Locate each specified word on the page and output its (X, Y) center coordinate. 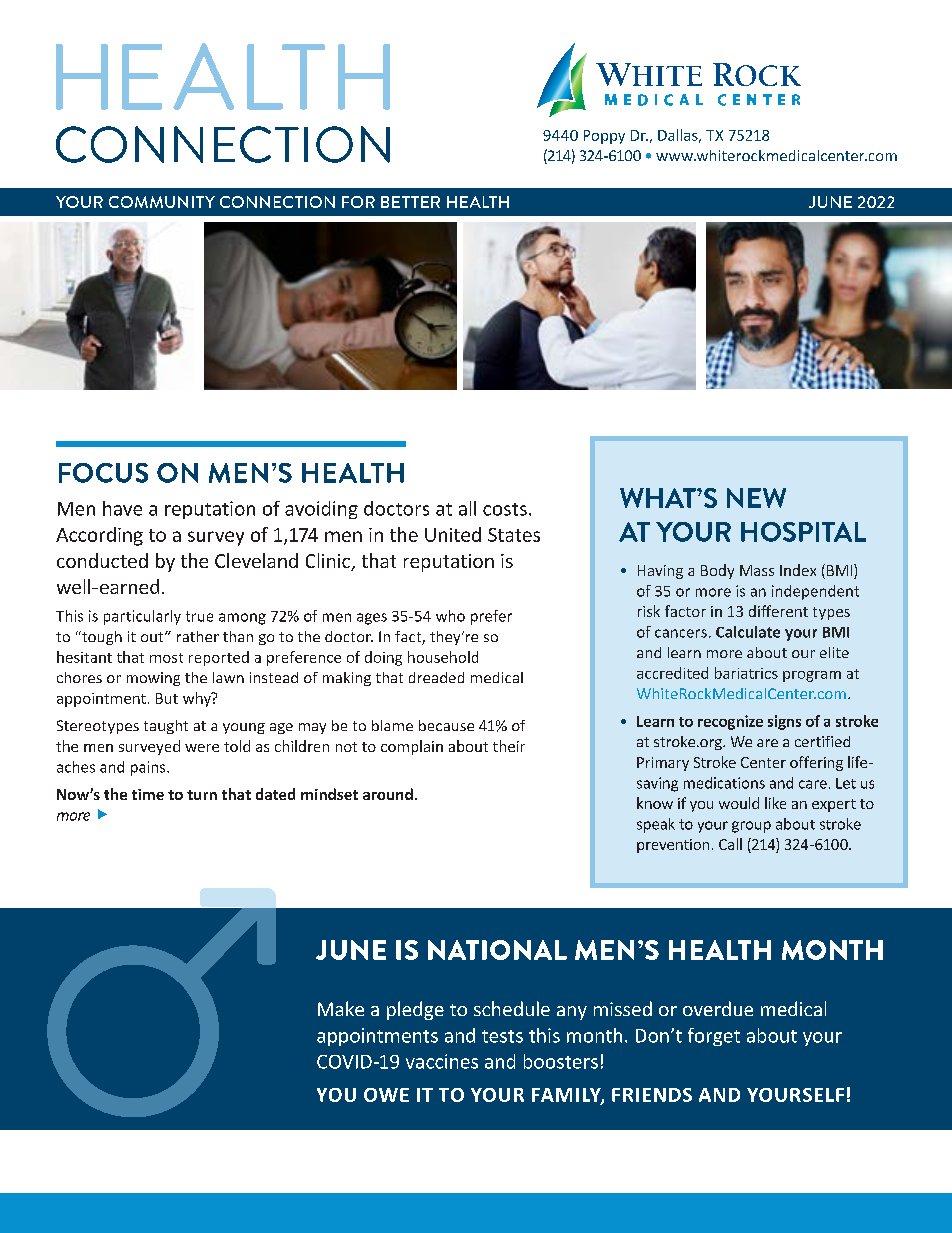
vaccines (442, 1061)
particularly (142, 617)
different (778, 611)
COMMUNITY (162, 202)
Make (341, 1008)
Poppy (604, 137)
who (450, 616)
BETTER (410, 202)
